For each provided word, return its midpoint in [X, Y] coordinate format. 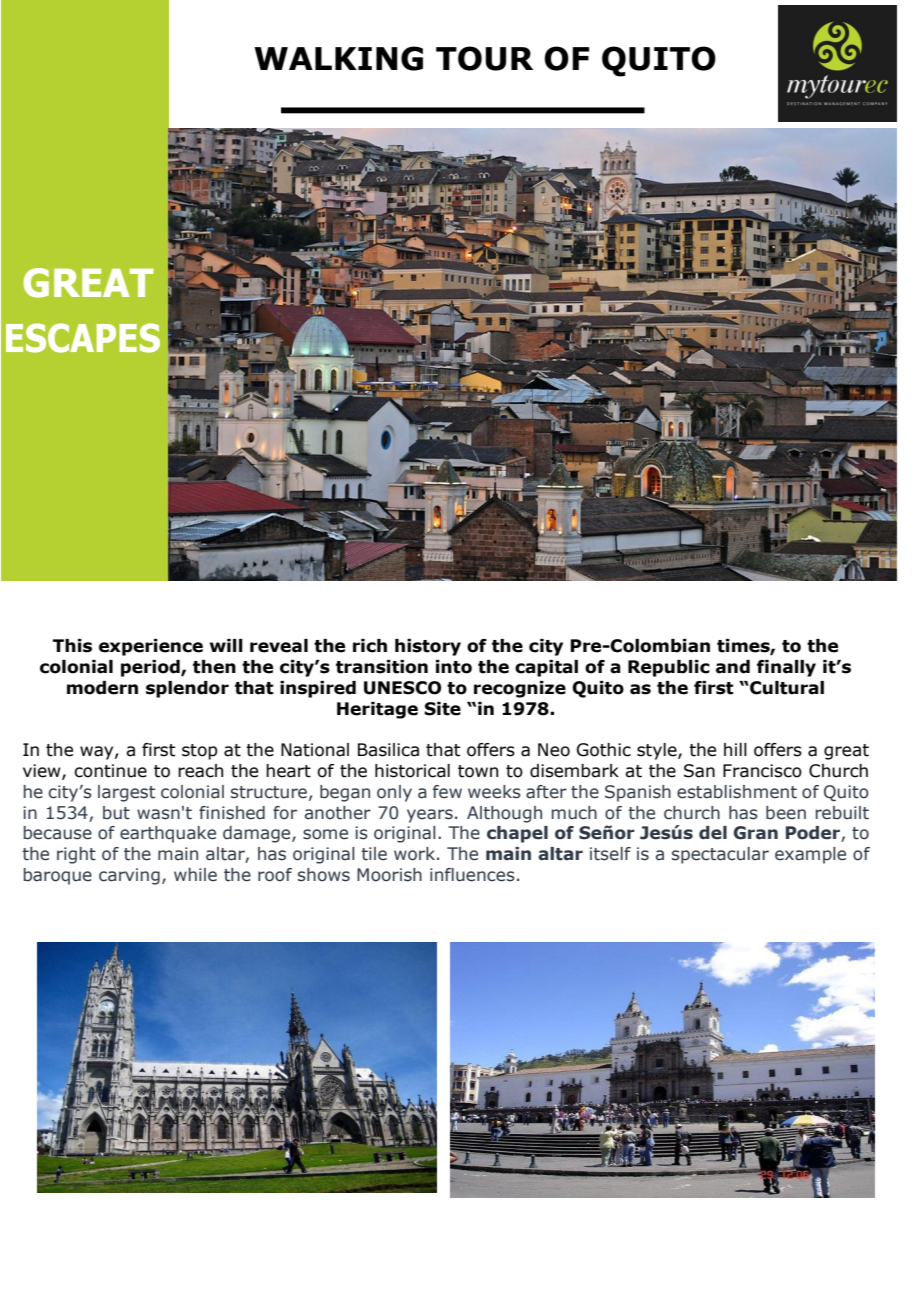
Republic [669, 668]
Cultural [786, 688]
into [454, 667]
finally [786, 668]
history [428, 647]
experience [151, 647]
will [226, 645]
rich [370, 646]
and [733, 667]
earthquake [168, 834]
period [151, 668]
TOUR [484, 58]
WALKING [338, 58]
